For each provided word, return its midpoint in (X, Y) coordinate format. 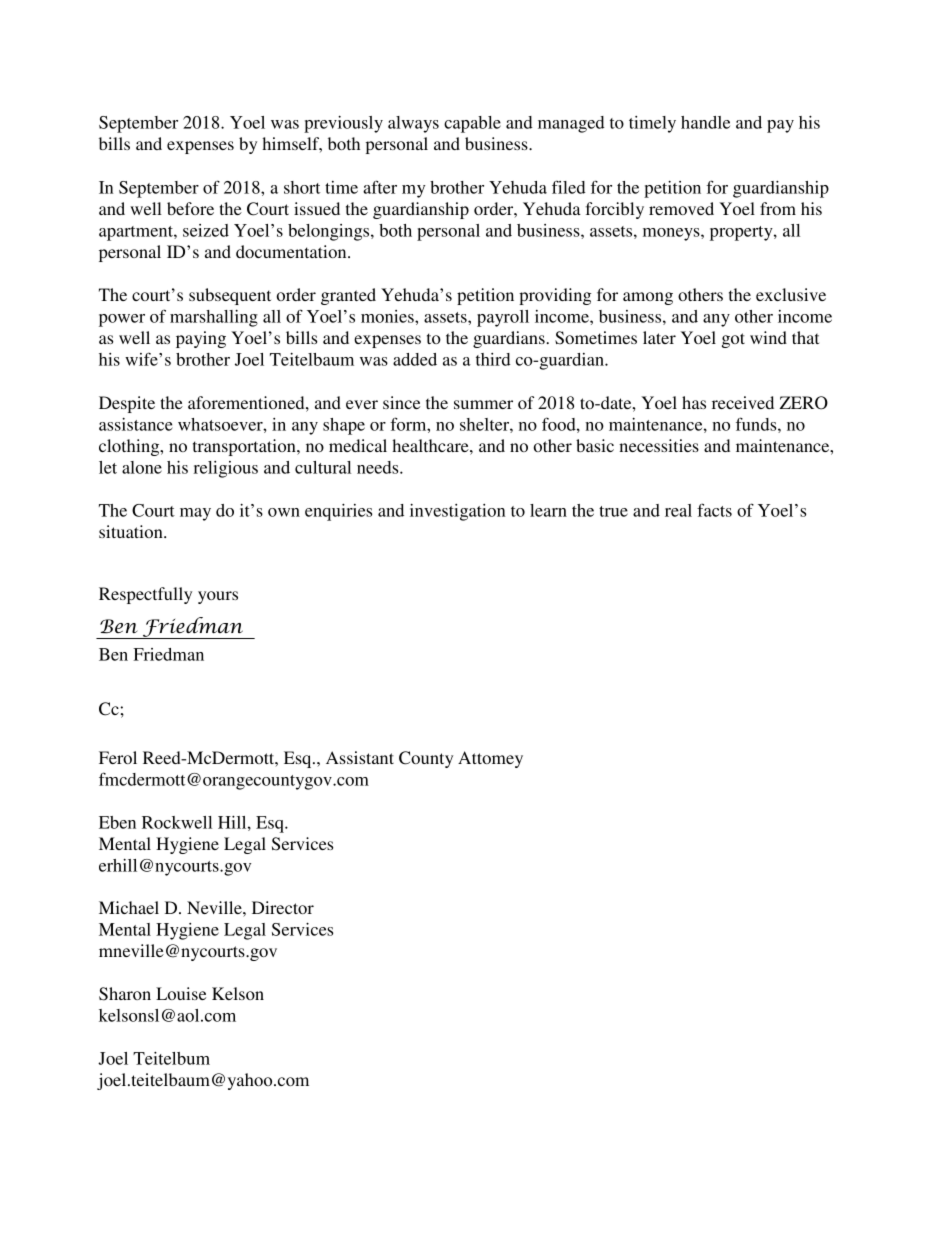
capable (472, 124)
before (190, 208)
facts (714, 510)
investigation (457, 512)
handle (705, 122)
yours (218, 597)
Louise (181, 993)
